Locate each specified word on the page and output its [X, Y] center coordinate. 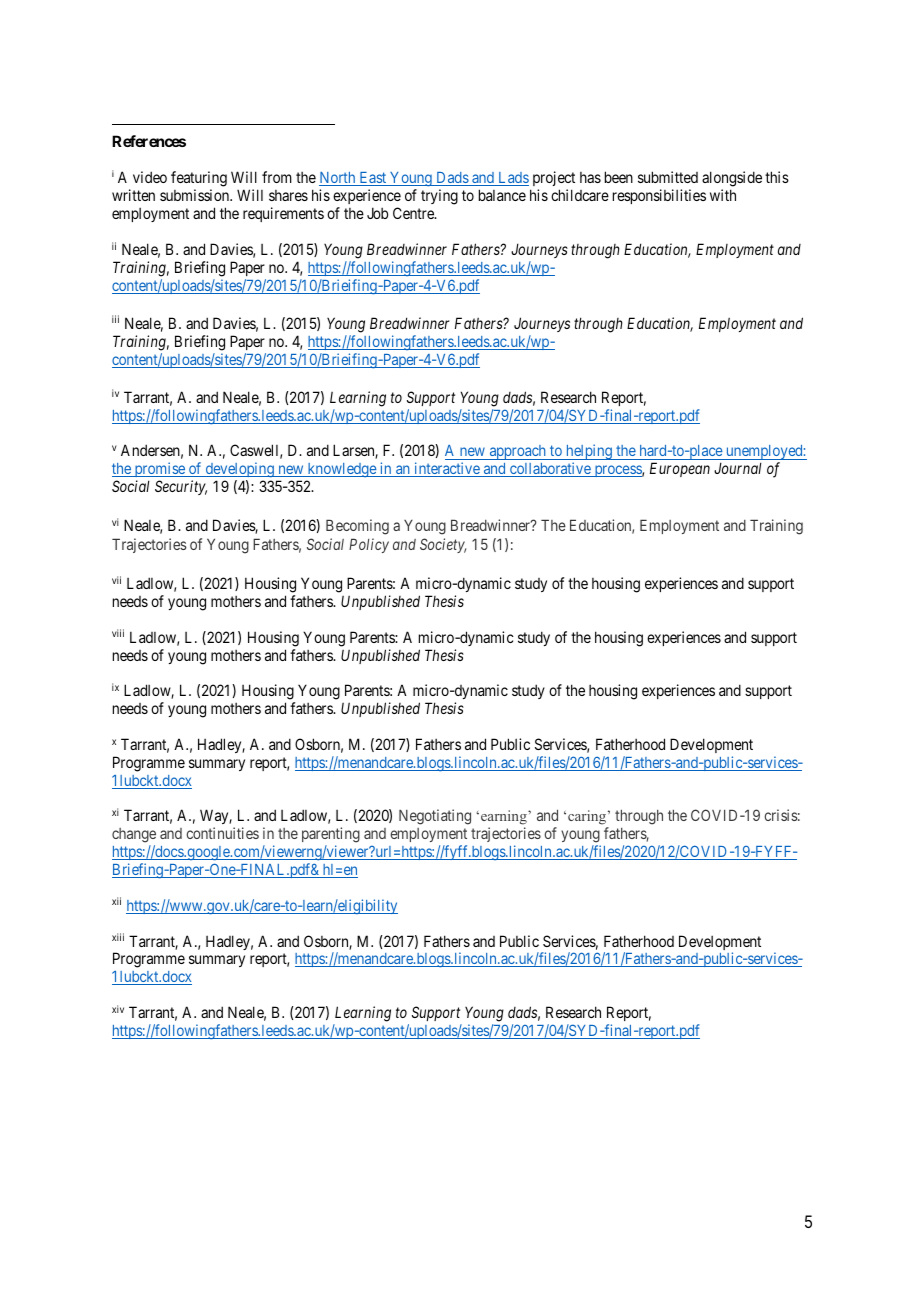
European [680, 469]
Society [443, 545]
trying [439, 197]
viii [118, 633]
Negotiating [435, 817]
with [723, 195]
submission [196, 195]
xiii [118, 937]
